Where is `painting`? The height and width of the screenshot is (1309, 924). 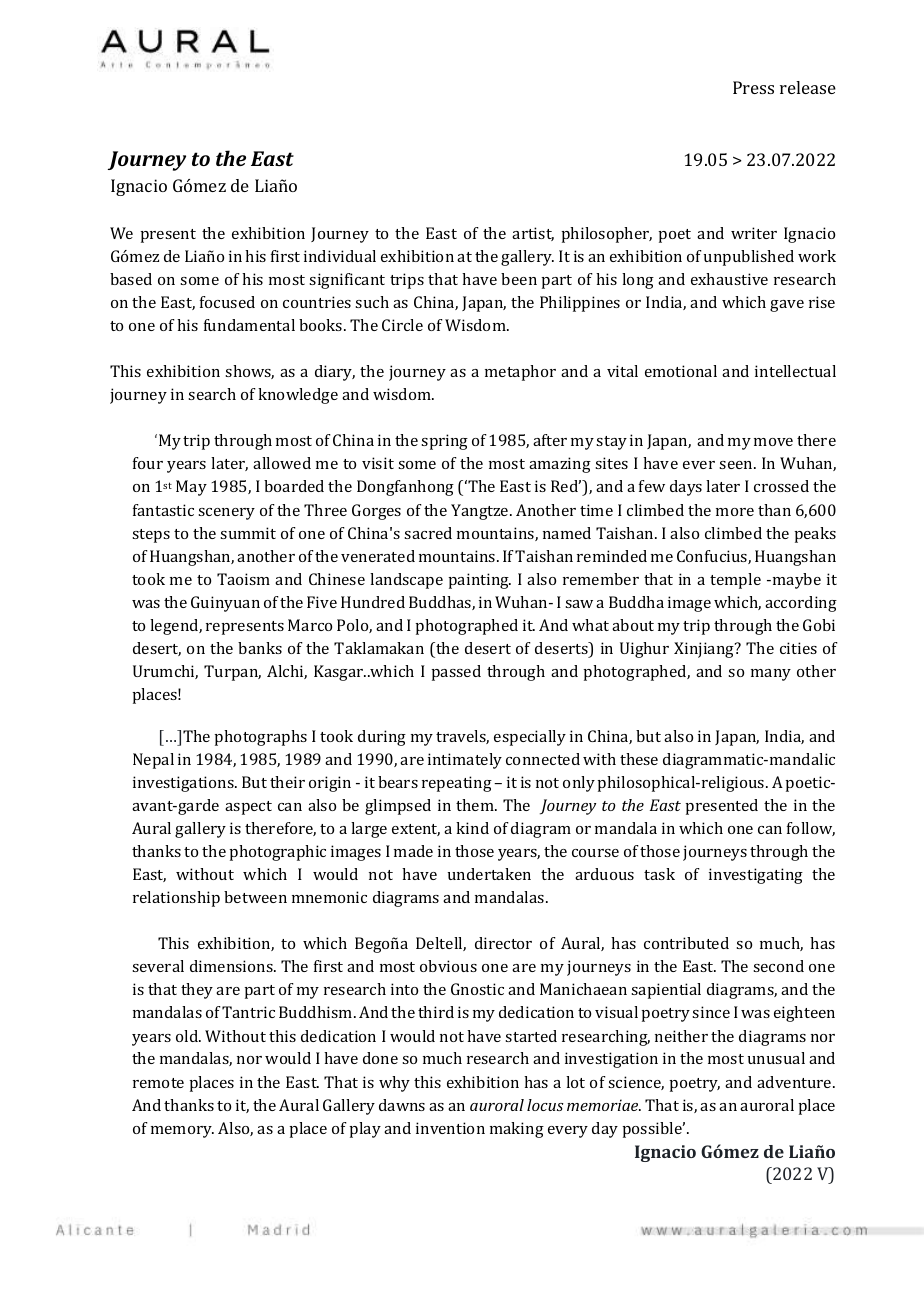
painting is located at coordinates (480, 581).
